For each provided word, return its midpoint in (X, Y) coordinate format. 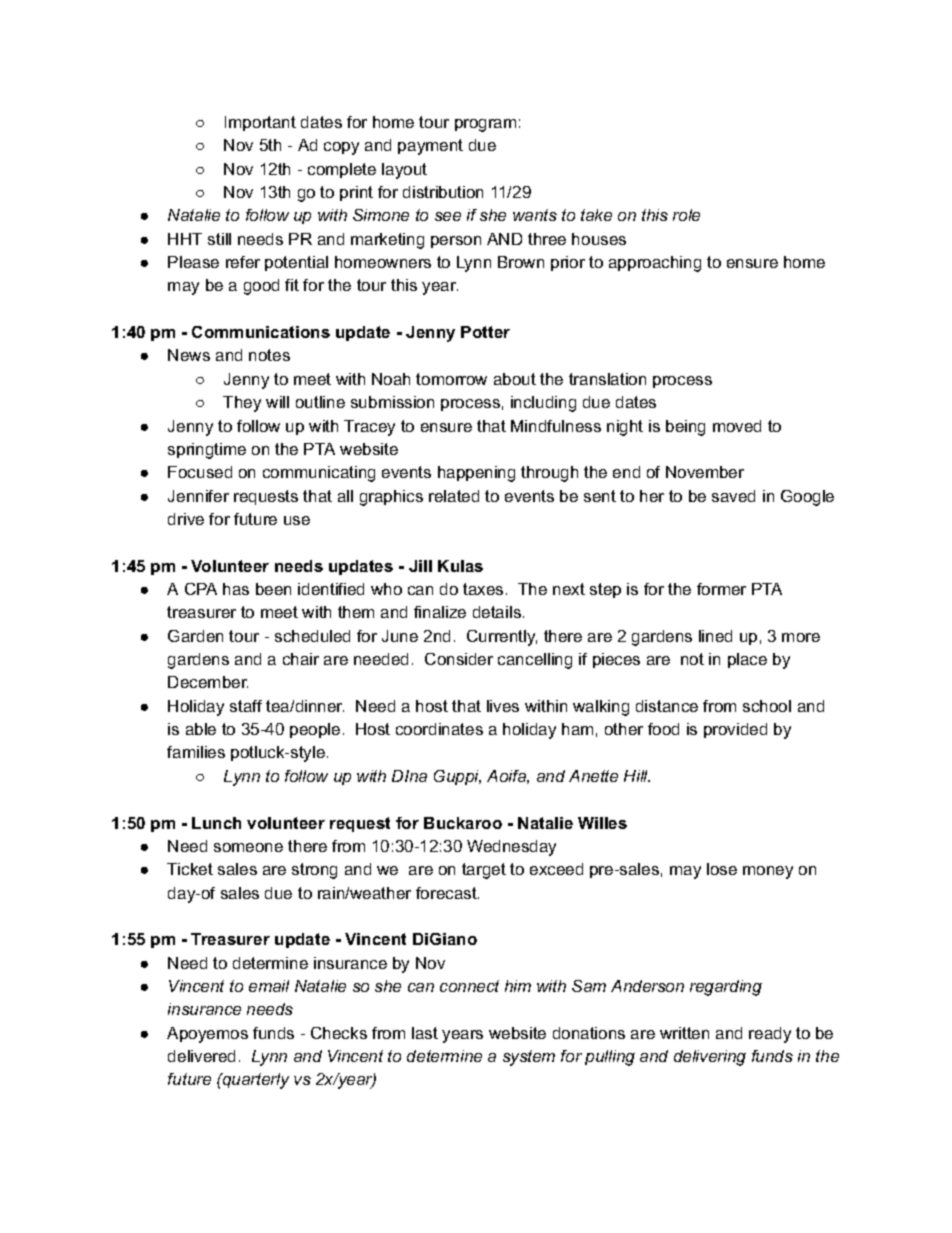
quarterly (255, 1081)
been (273, 589)
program (485, 125)
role (686, 215)
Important (260, 123)
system (529, 1058)
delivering (710, 1058)
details (497, 612)
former (721, 589)
